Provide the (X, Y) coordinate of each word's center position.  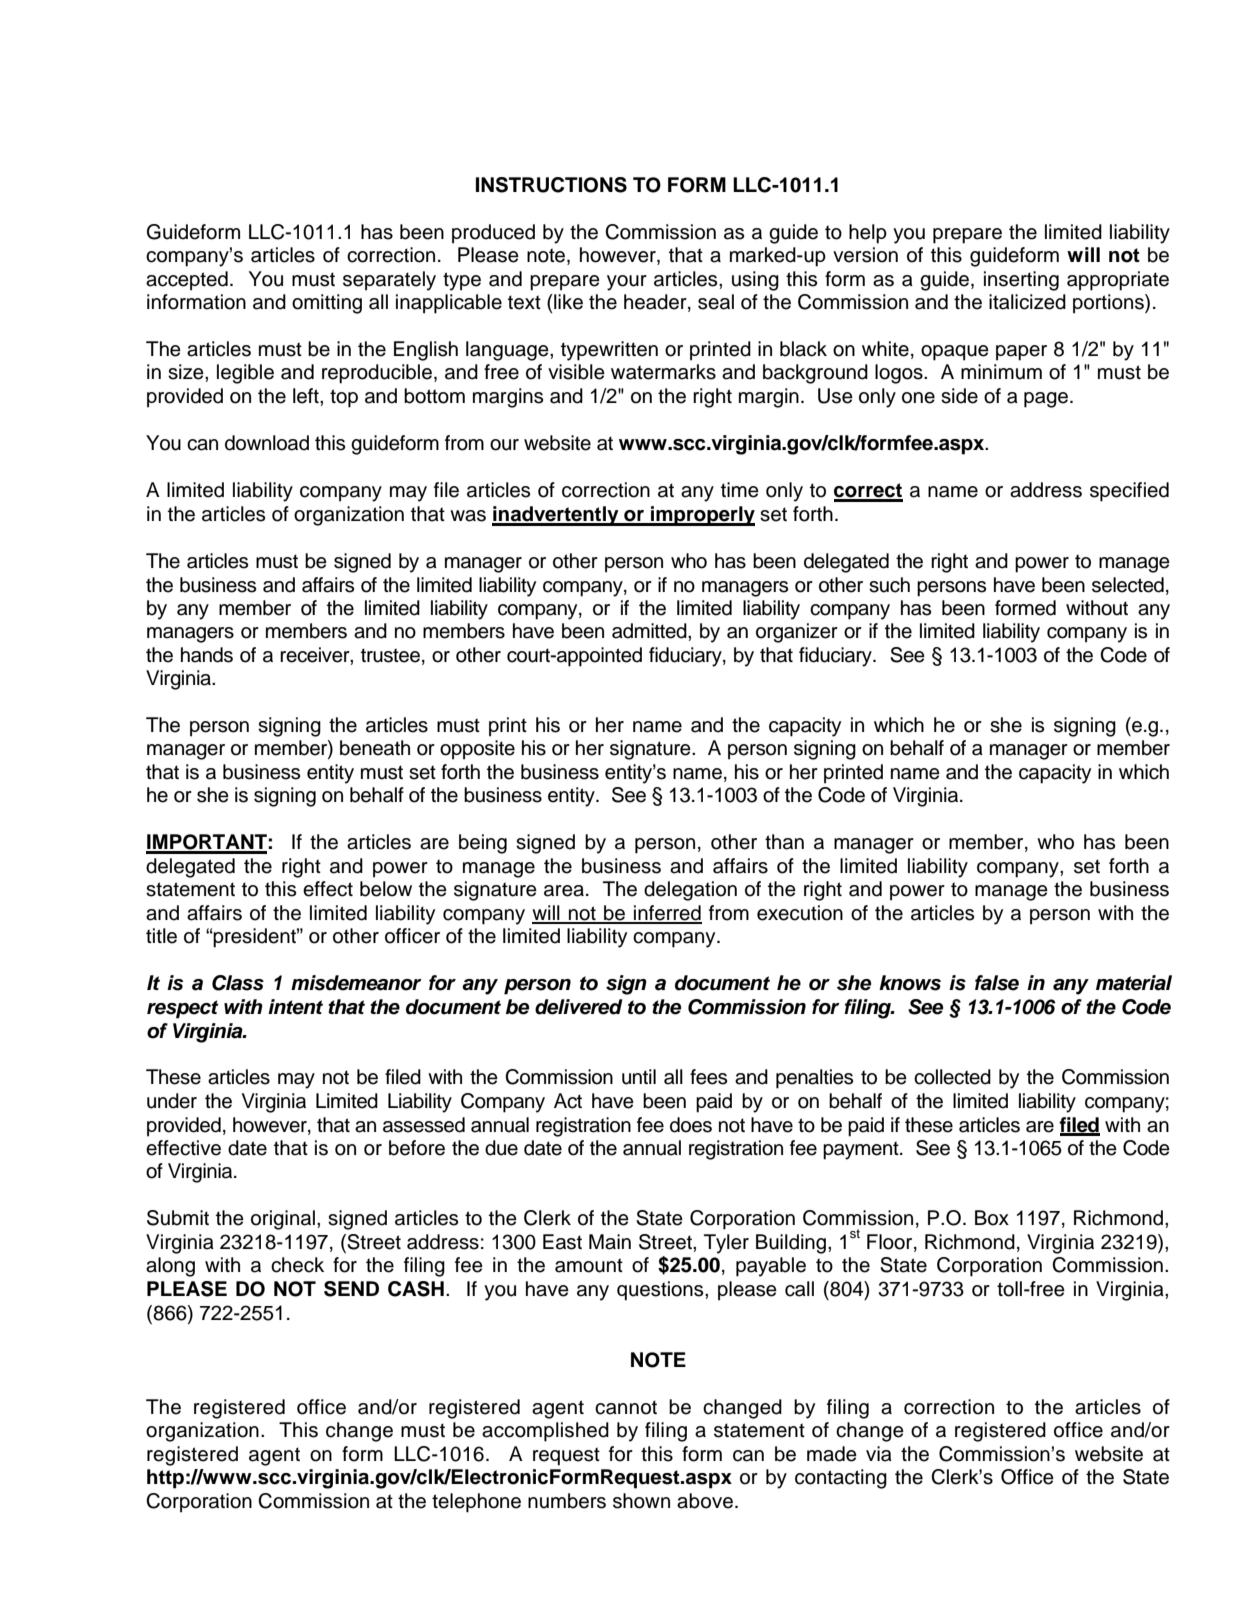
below (386, 889)
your (627, 283)
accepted (187, 281)
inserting (1021, 281)
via (879, 1454)
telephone (476, 1503)
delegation (690, 891)
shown (641, 1501)
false (997, 983)
